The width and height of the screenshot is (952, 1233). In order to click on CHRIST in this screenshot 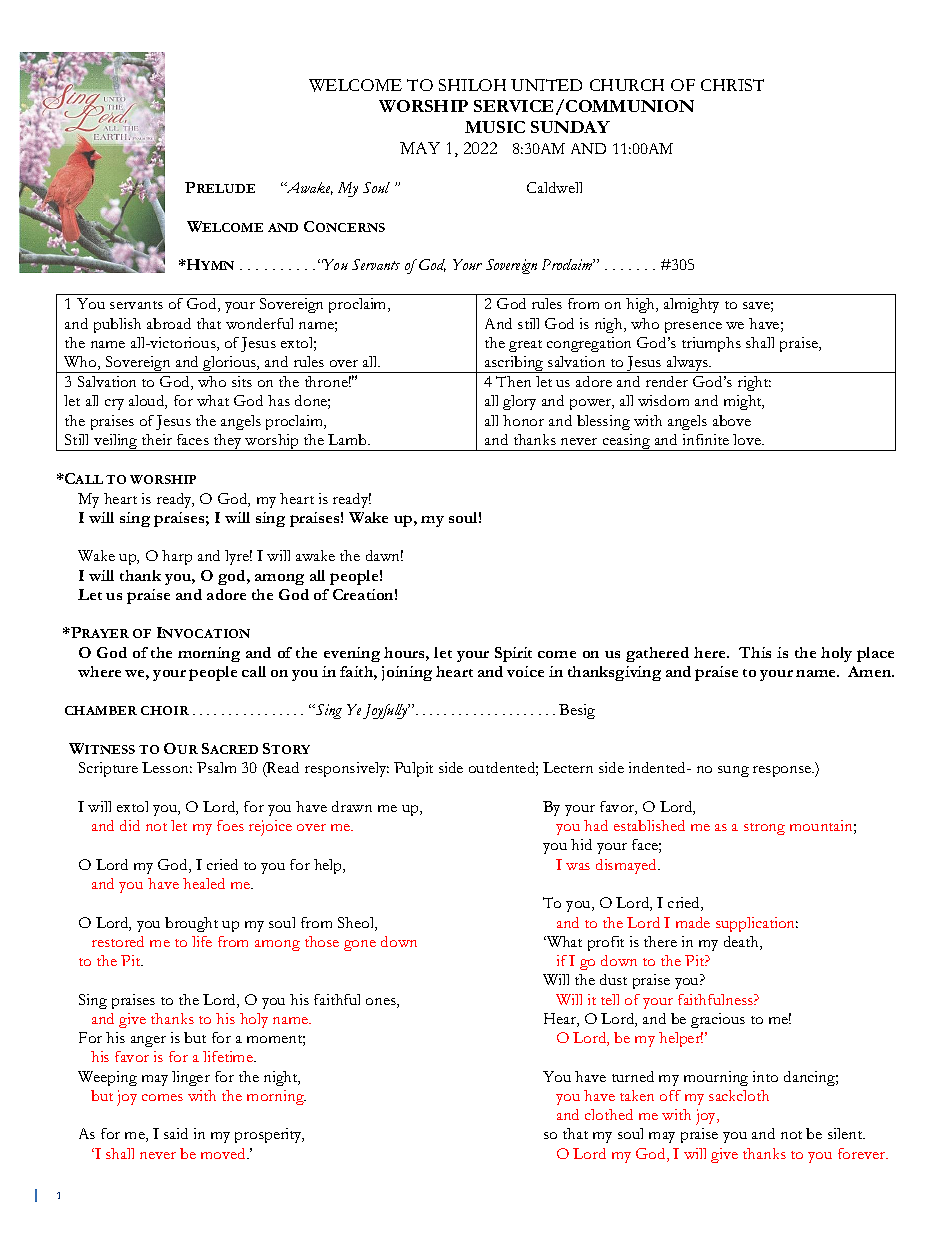, I will do `click(732, 85)`.
